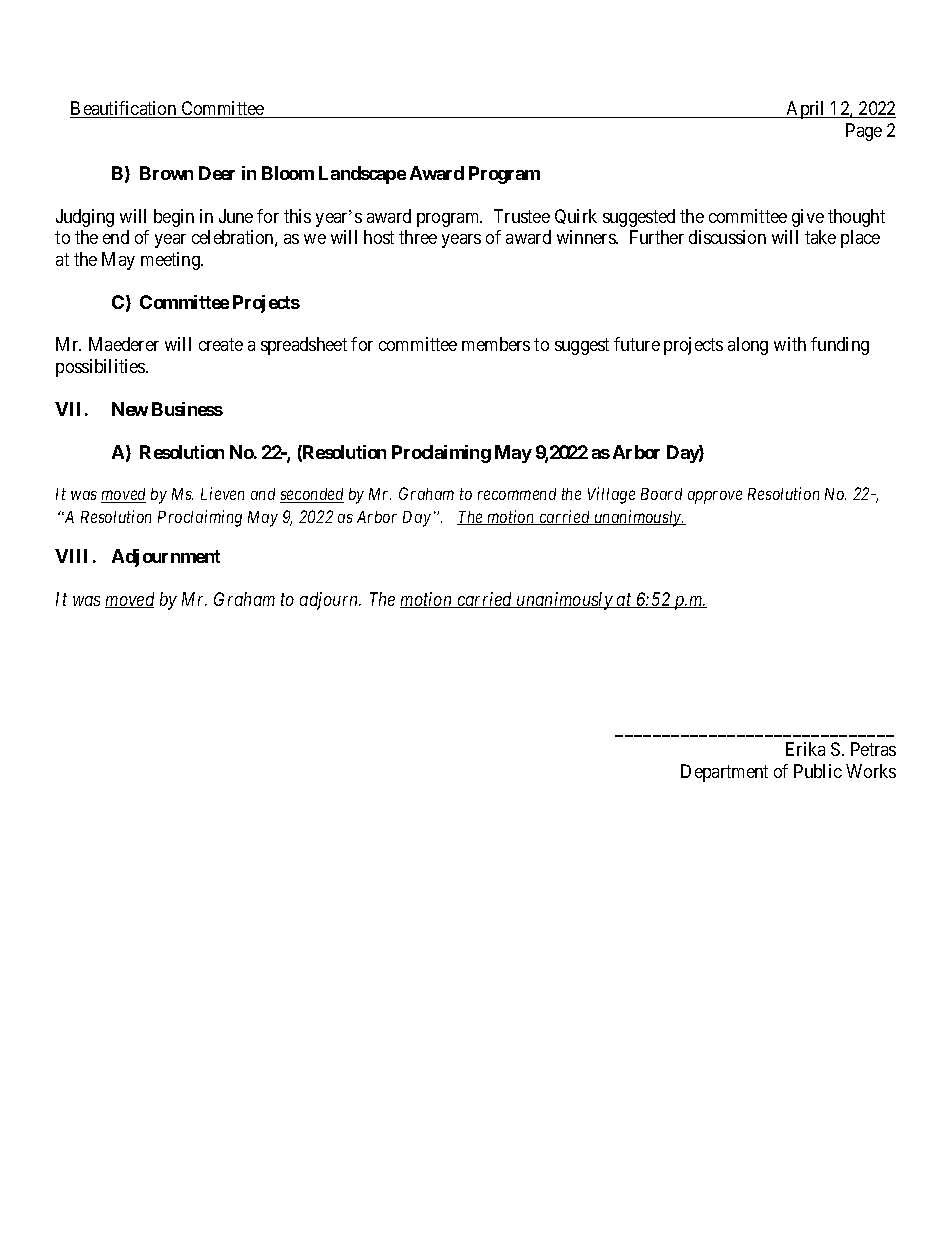 The image size is (952, 1233). Describe the element at coordinates (517, 494) in the screenshot. I see `recommend` at that location.
